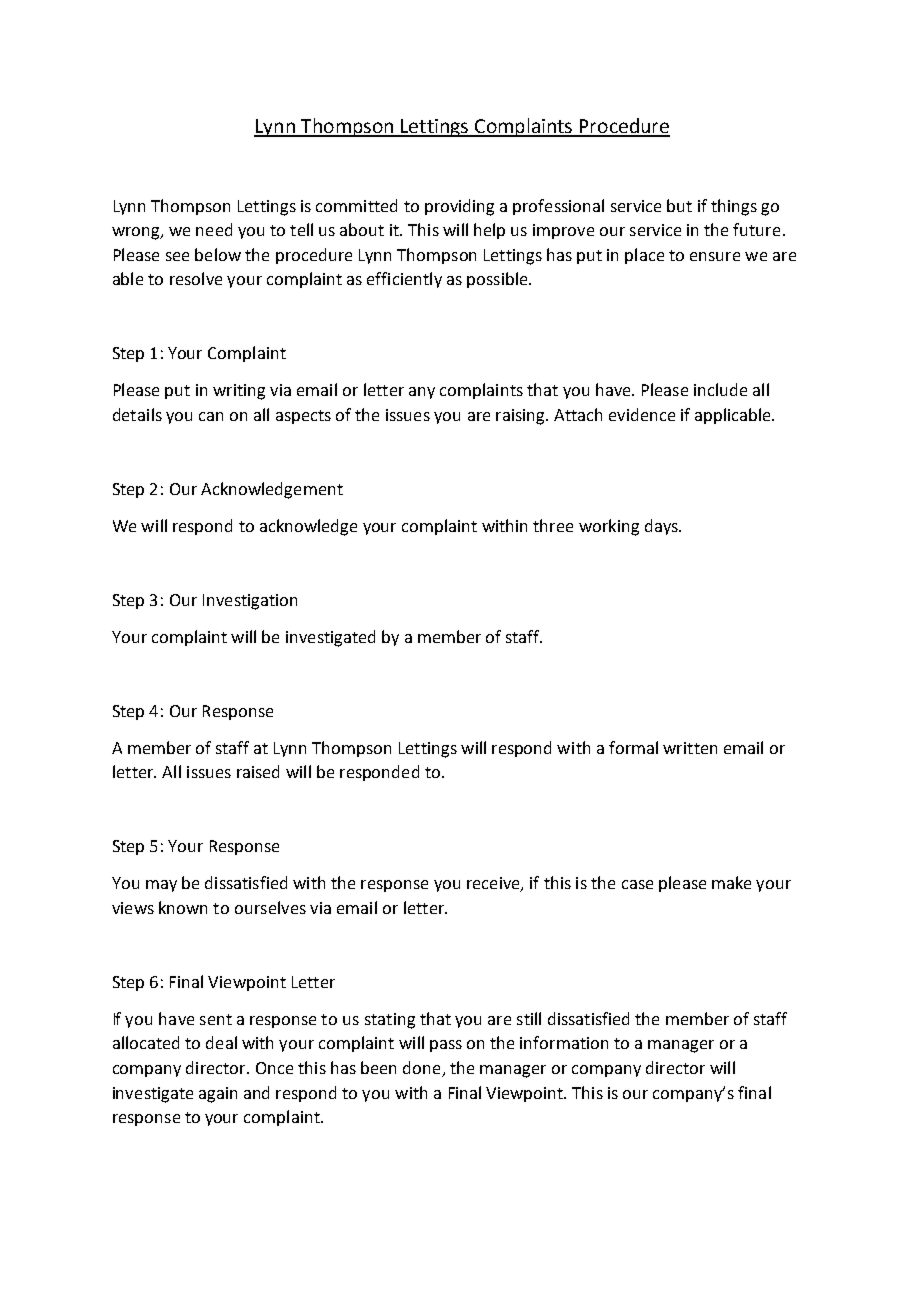 This image has height=1308, width=924. Describe the element at coordinates (459, 207) in the image. I see `providing` at that location.
